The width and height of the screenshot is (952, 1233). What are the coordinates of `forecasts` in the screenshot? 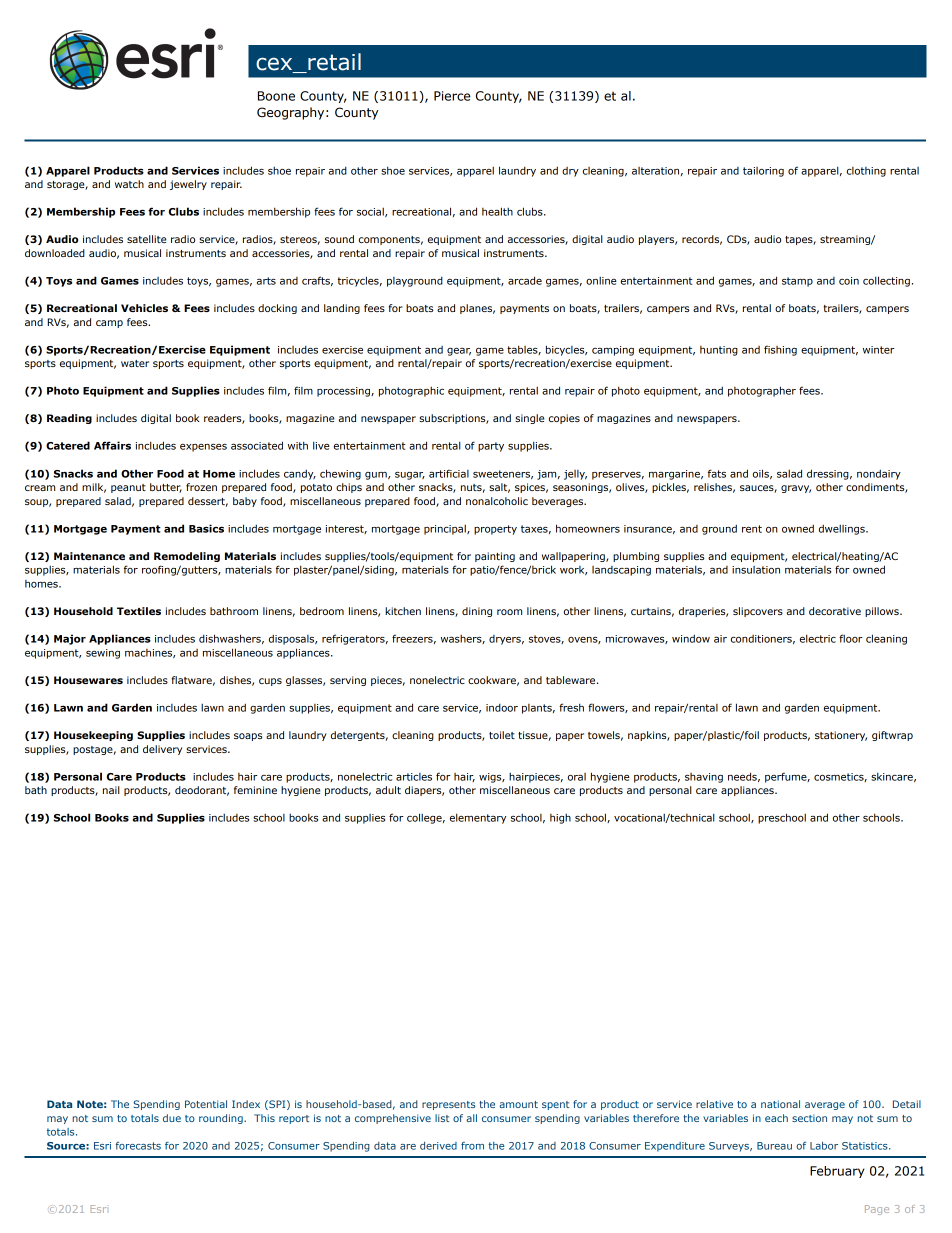 It's located at (138, 1146).
